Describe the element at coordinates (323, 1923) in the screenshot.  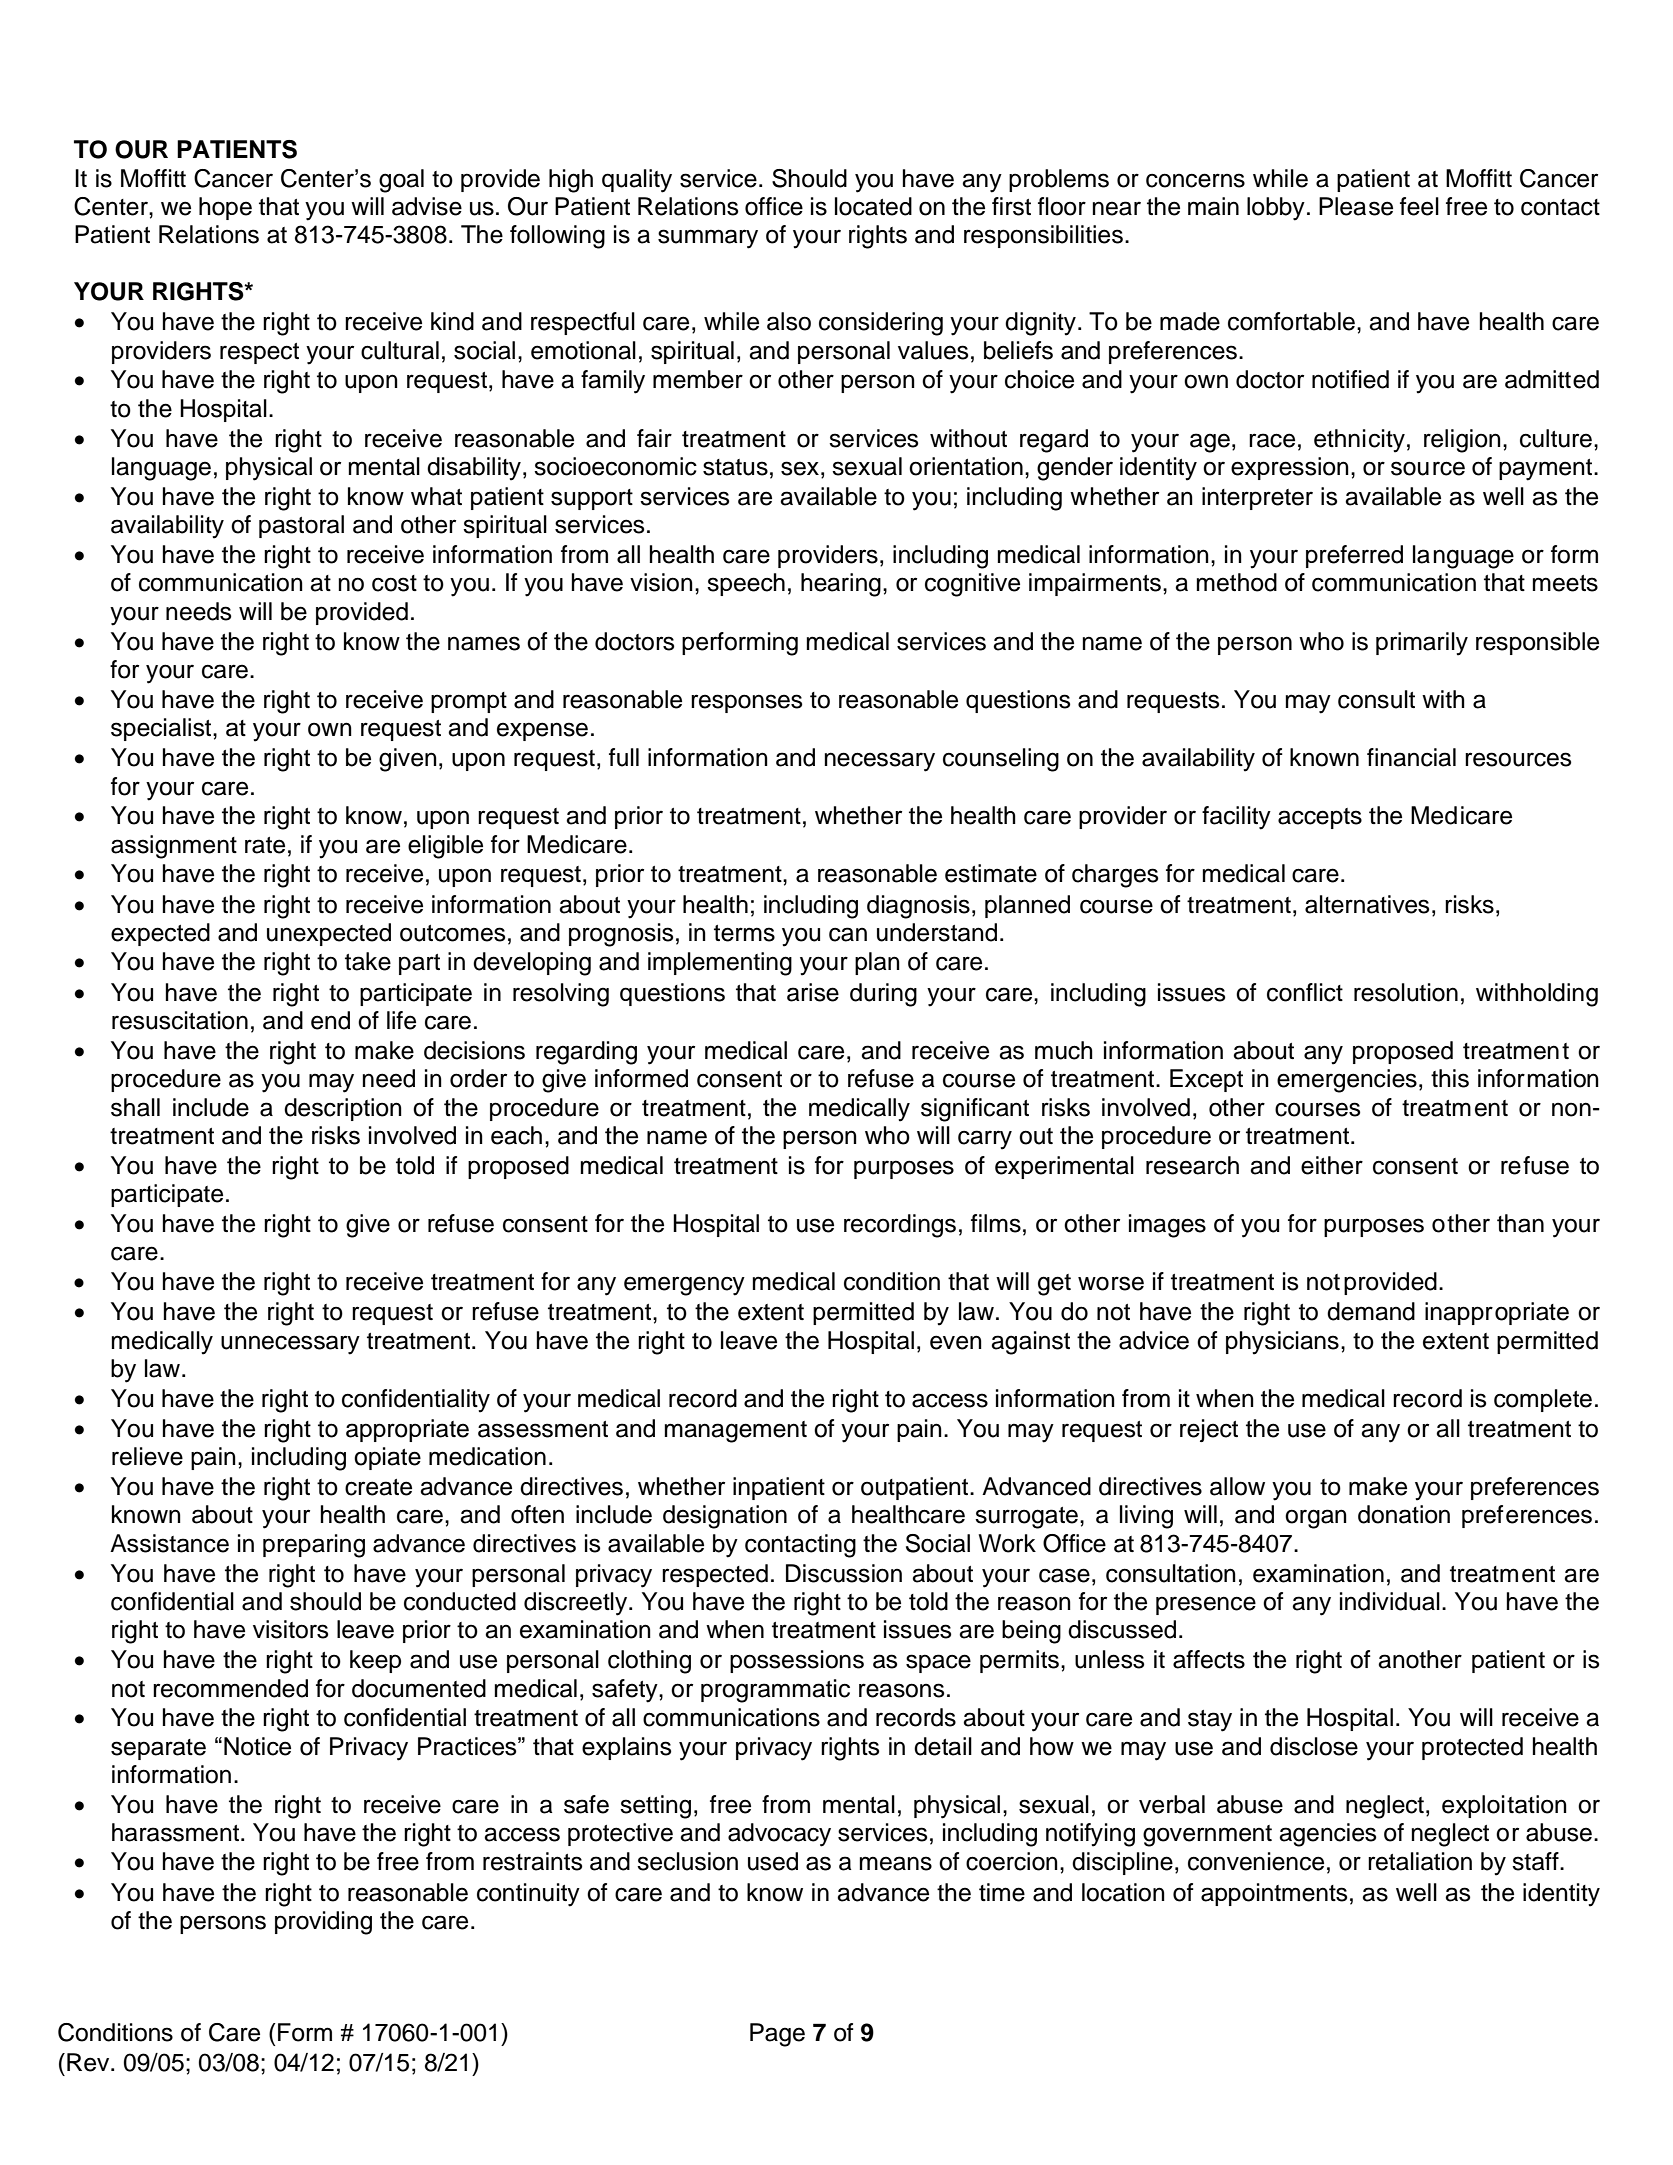
I see `providing` at that location.
